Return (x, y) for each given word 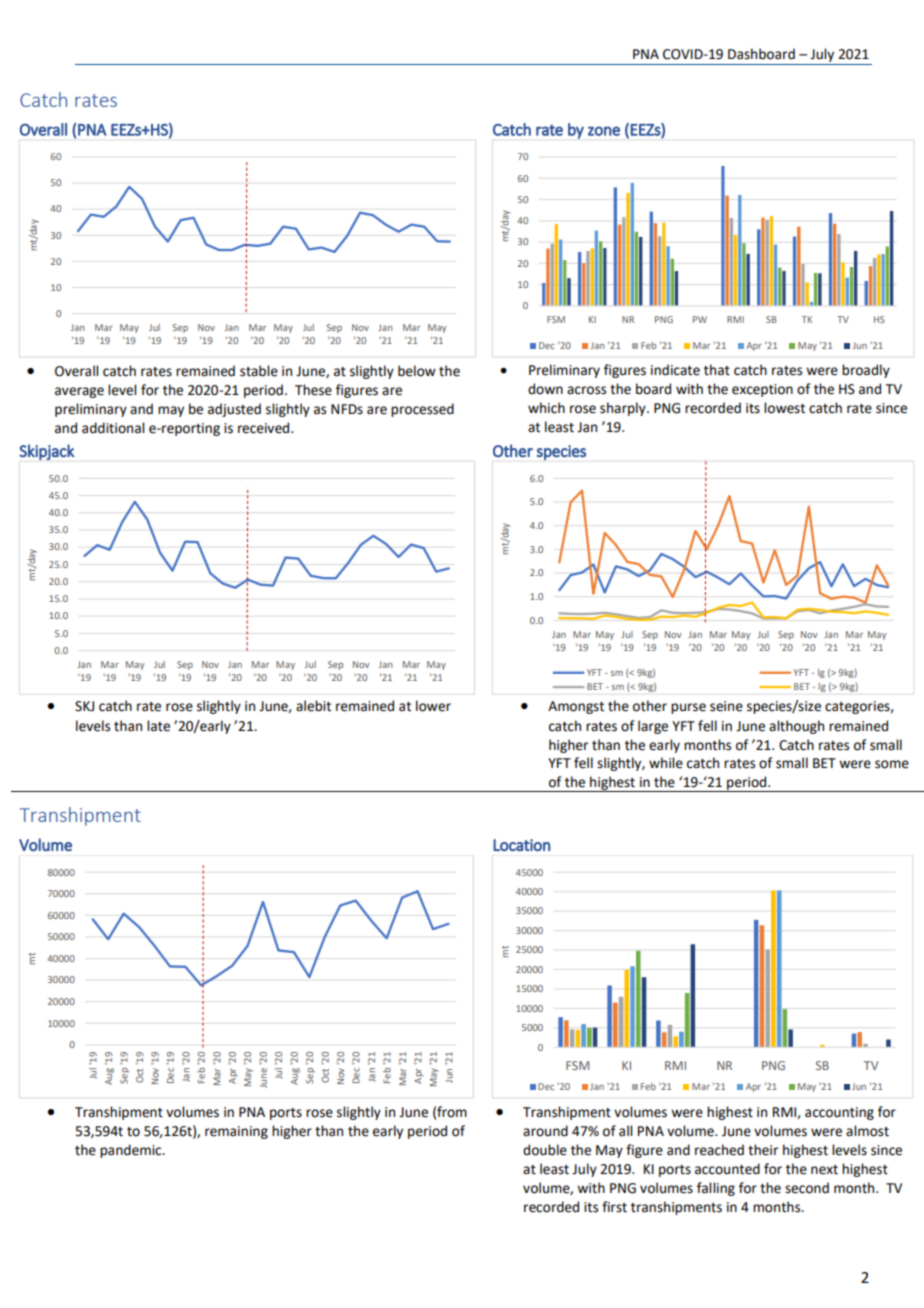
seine (726, 706)
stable (259, 371)
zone (604, 131)
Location (521, 845)
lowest (784, 408)
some (892, 764)
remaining (236, 1132)
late (158, 726)
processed (422, 410)
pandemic (132, 1151)
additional (113, 428)
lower (433, 706)
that (717, 370)
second (807, 1188)
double (545, 1150)
